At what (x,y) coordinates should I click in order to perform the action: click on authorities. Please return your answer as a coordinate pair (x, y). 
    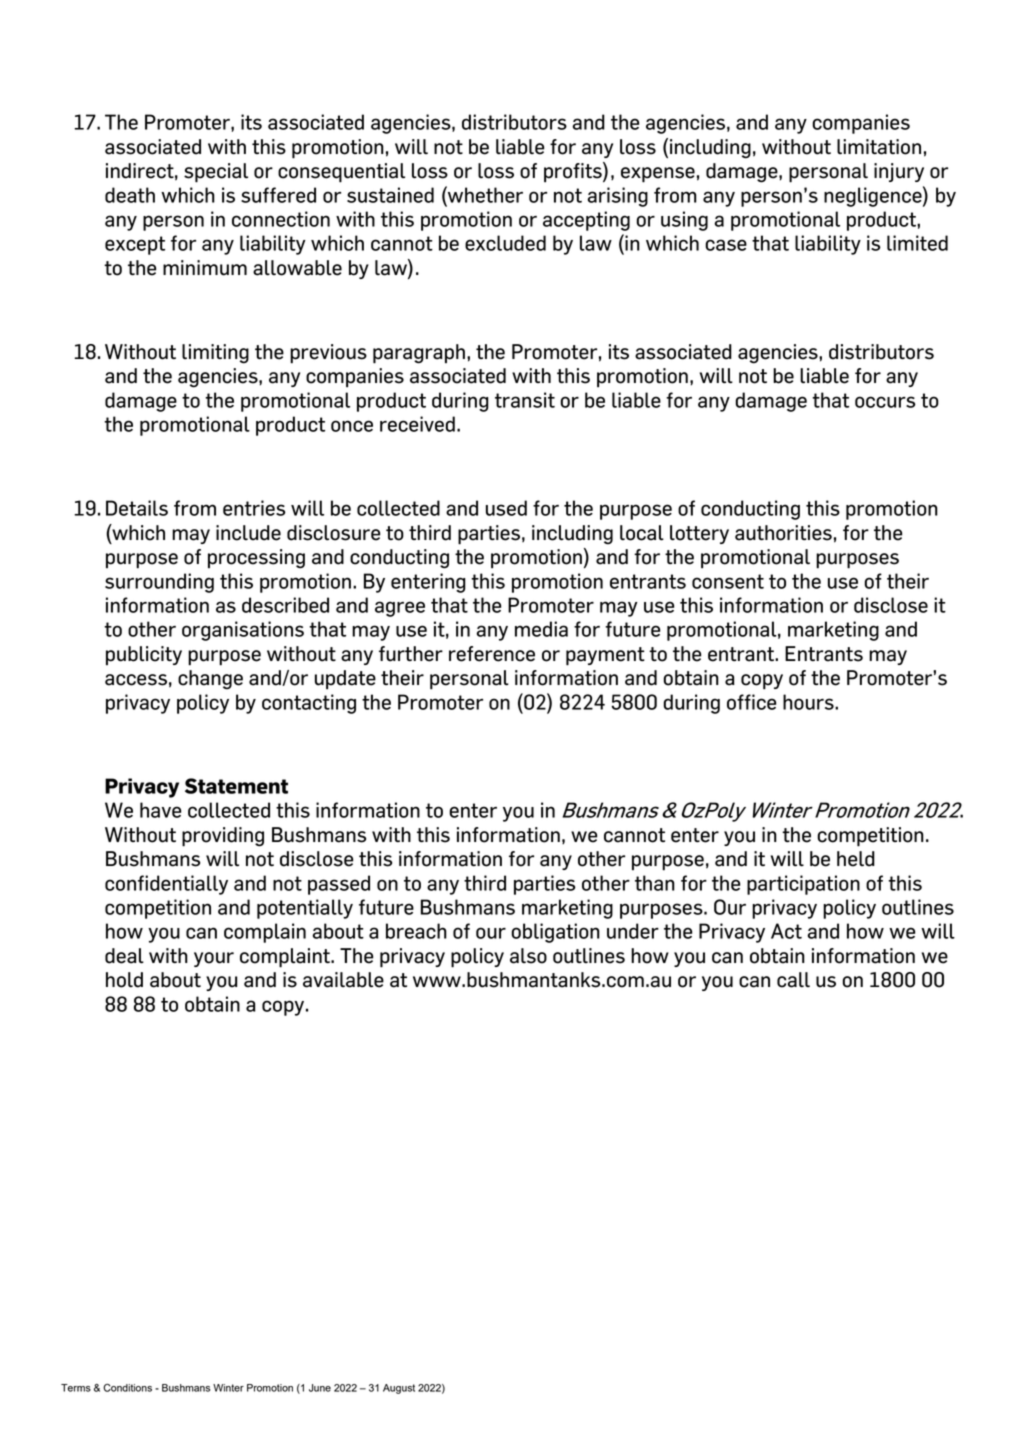
    Looking at the image, I should click on (783, 533).
